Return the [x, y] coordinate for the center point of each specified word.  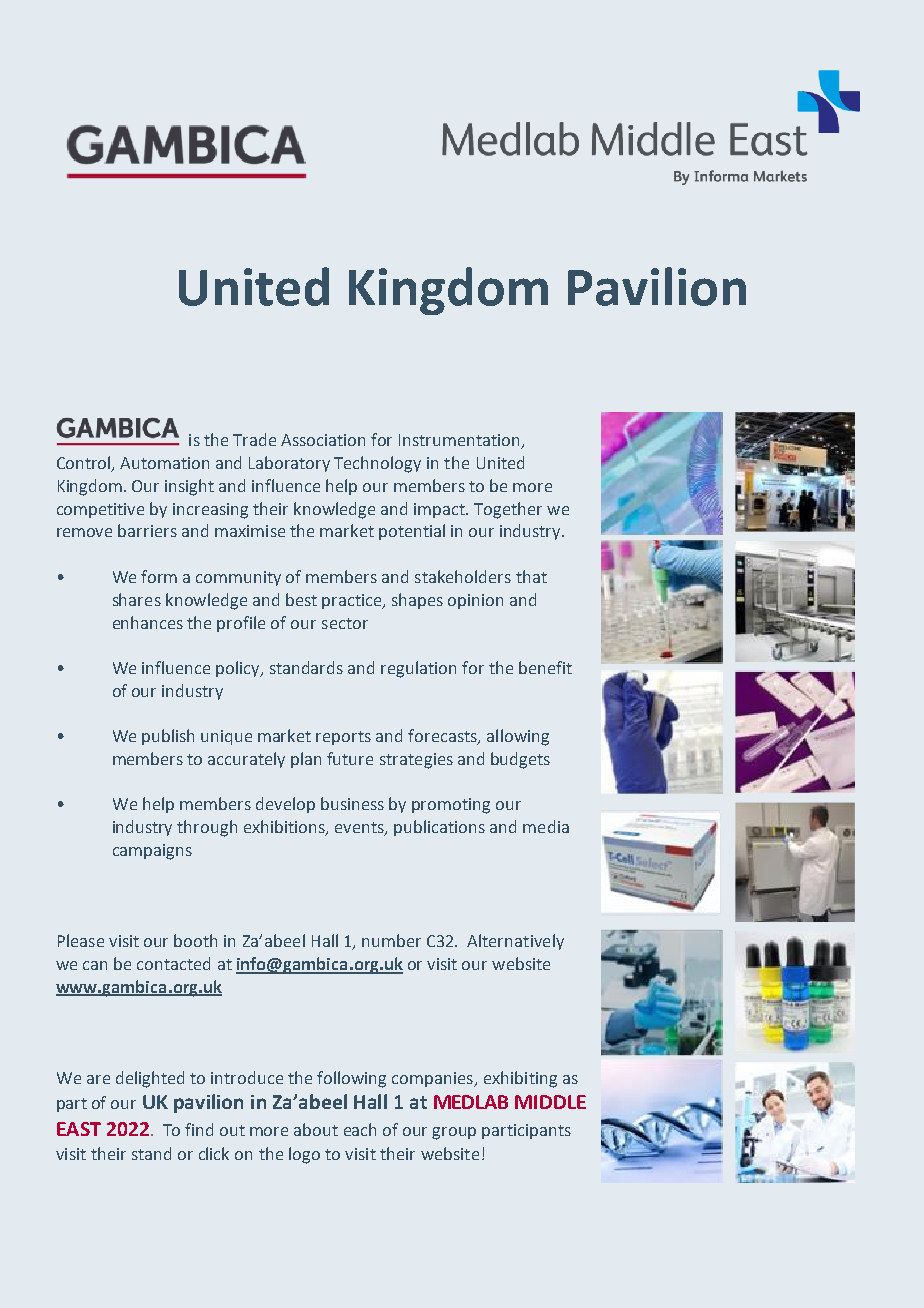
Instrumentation [460, 441]
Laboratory [289, 464]
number [391, 940]
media [546, 826]
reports [343, 738]
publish [168, 737]
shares [137, 599]
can [95, 965]
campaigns [152, 852]
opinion [475, 601]
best [301, 599]
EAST [79, 1129]
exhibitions [285, 828]
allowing [518, 737]
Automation [164, 463]
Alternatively [515, 942]
